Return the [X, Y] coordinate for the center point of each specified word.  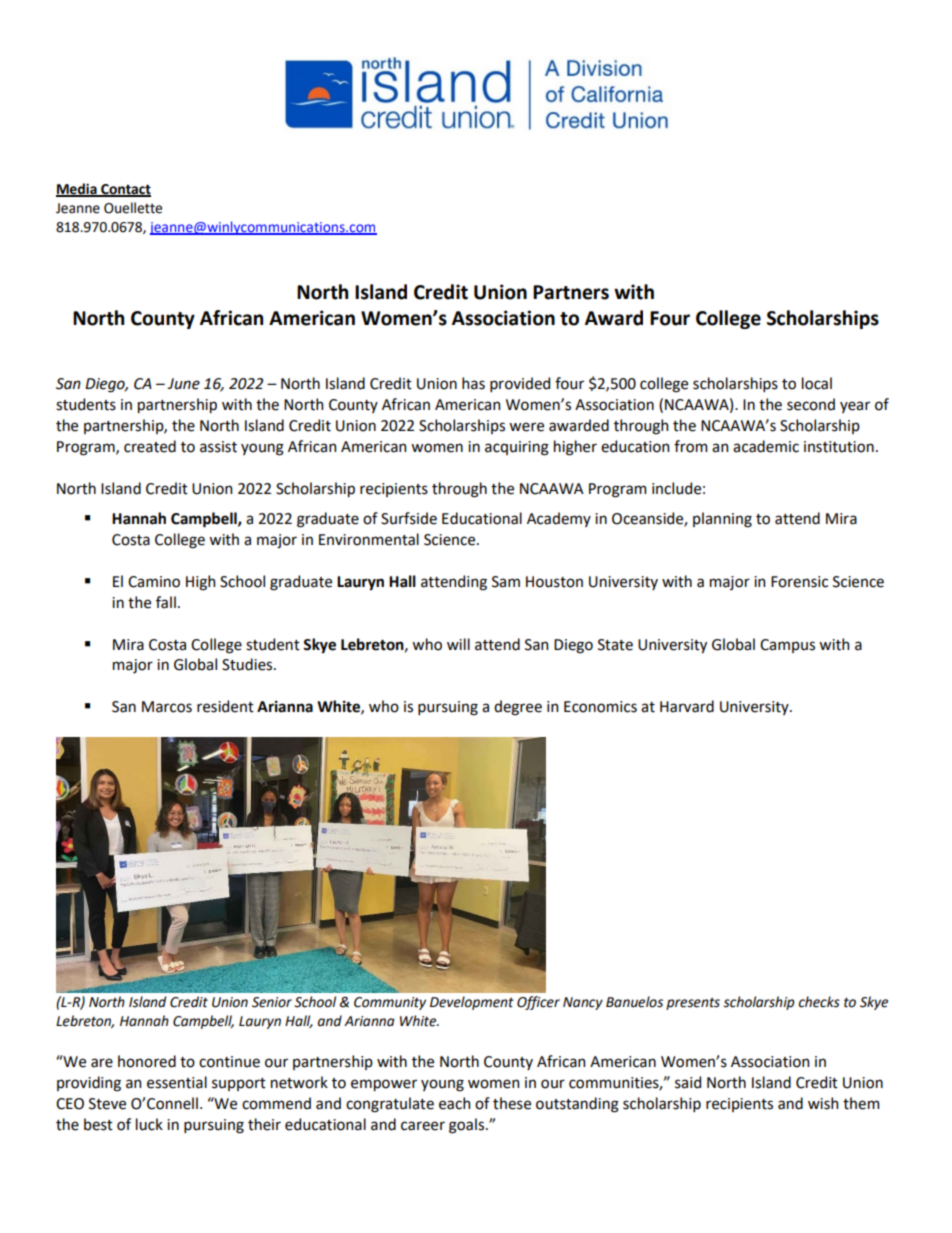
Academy [559, 519]
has [473, 383]
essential [177, 1082]
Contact [125, 190]
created [150, 446]
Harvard [687, 706]
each [454, 1103]
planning [722, 520]
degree [518, 708]
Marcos [167, 707]
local [817, 383]
